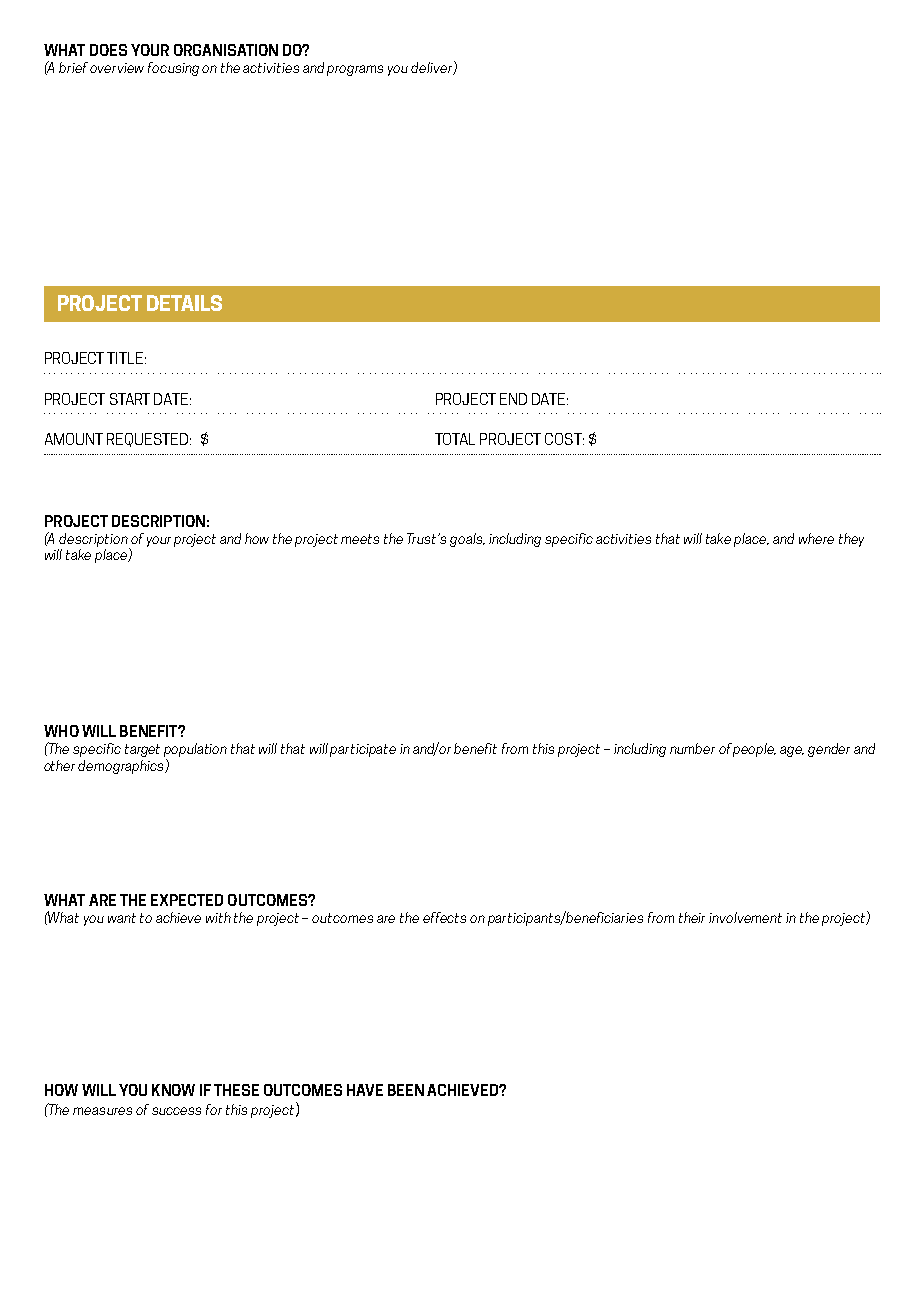 This screenshot has width=924, height=1308. Describe the element at coordinates (173, 69) in the screenshot. I see `focusing` at that location.
